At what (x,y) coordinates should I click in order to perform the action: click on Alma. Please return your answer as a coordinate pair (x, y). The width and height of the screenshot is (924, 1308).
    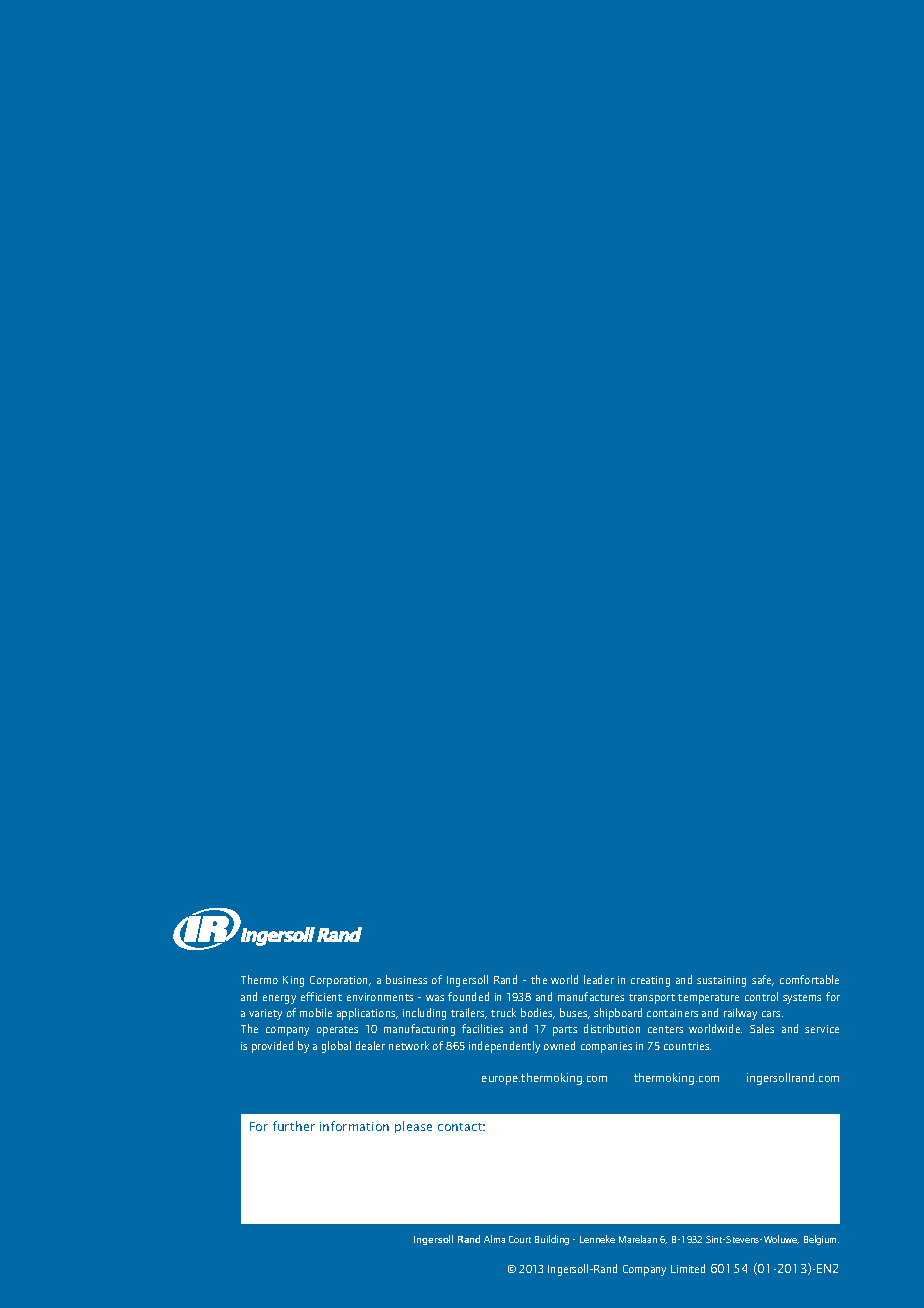
    Looking at the image, I should click on (494, 1239).
